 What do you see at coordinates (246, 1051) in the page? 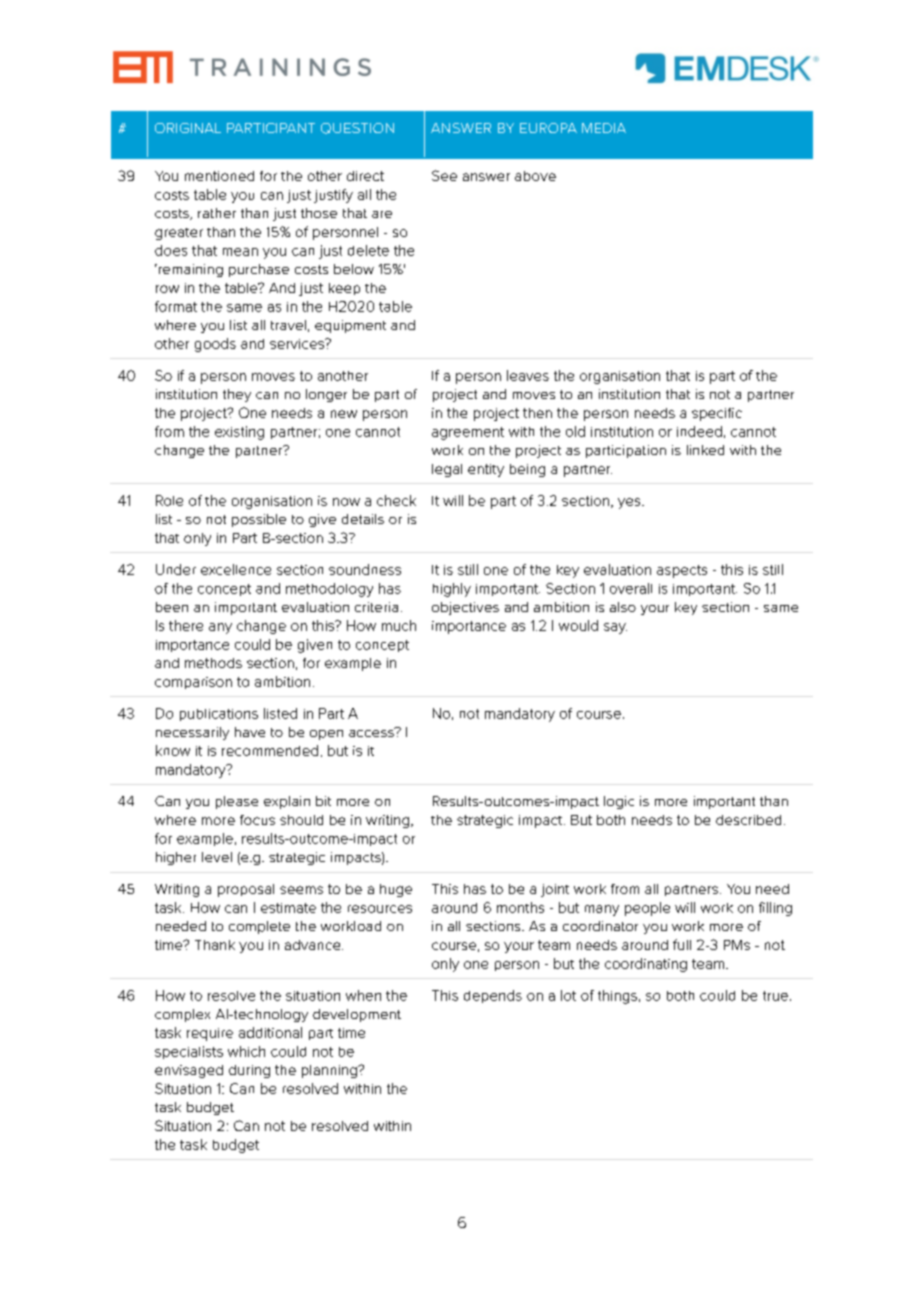
I see `which` at bounding box center [246, 1051].
